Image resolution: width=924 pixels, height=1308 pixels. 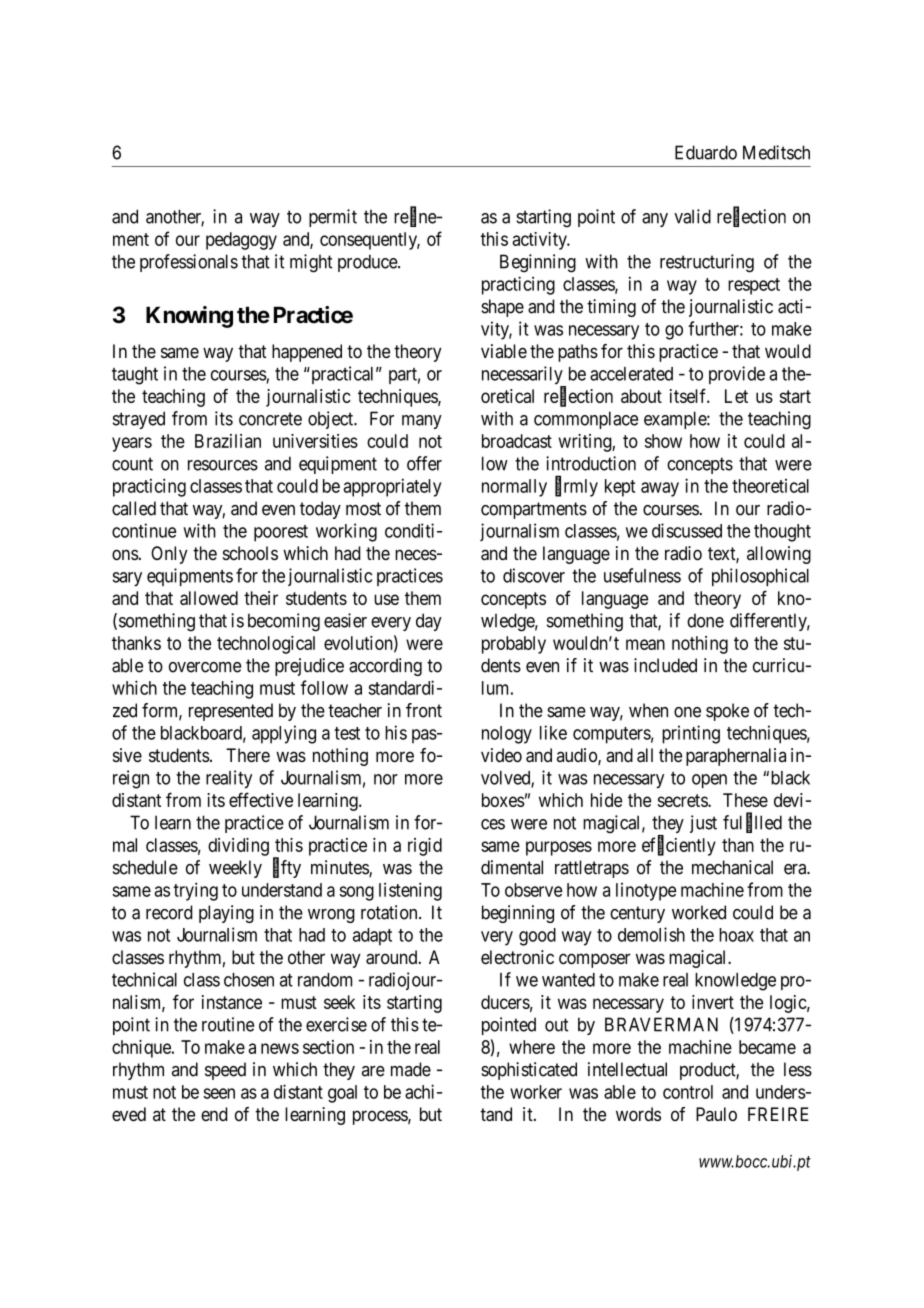 What do you see at coordinates (219, 1093) in the screenshot?
I see `seen` at bounding box center [219, 1093].
